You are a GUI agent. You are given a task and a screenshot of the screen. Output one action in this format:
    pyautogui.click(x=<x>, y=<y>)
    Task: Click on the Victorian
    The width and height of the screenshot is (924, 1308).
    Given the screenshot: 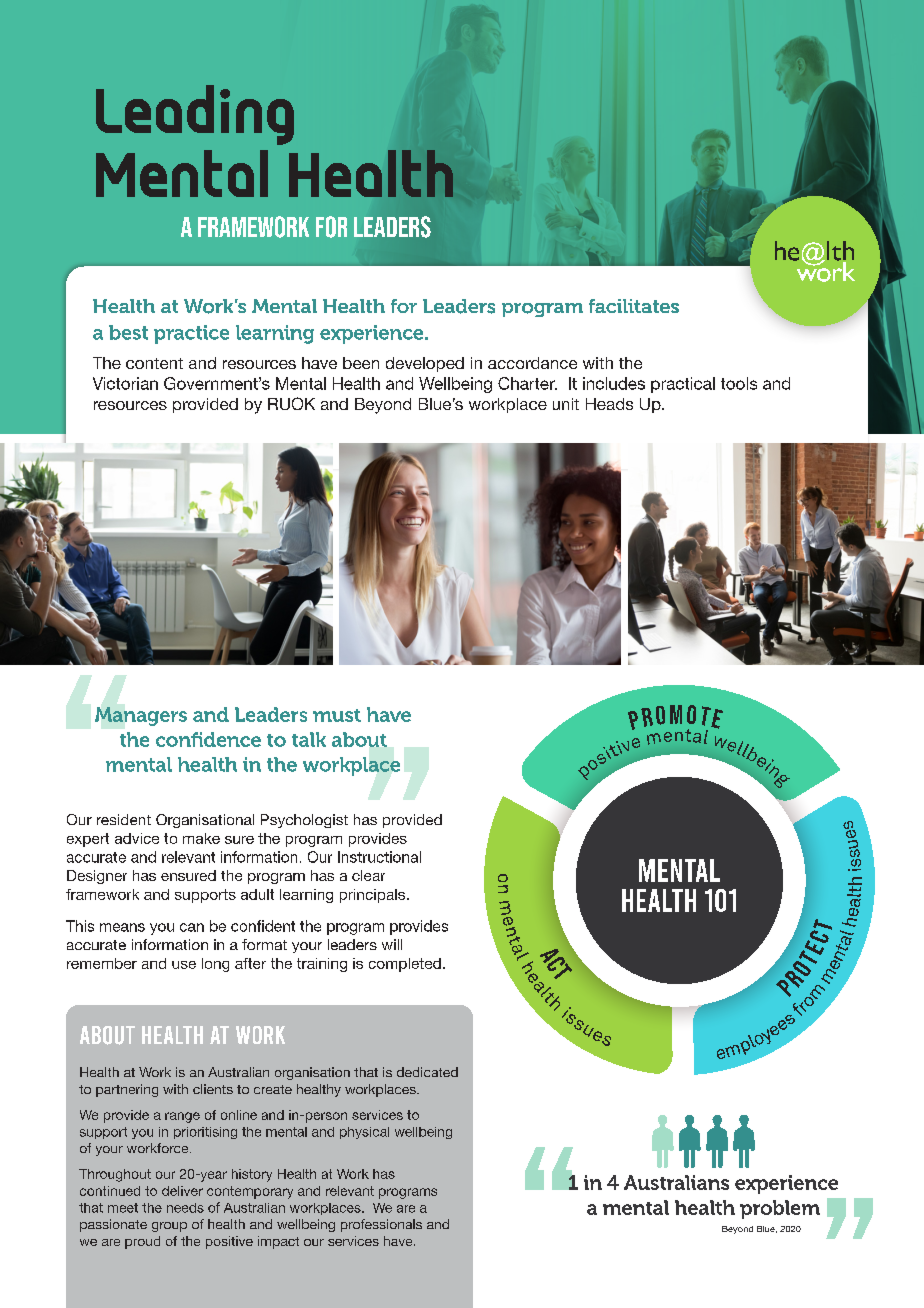 What is the action you would take?
    pyautogui.click(x=125, y=383)
